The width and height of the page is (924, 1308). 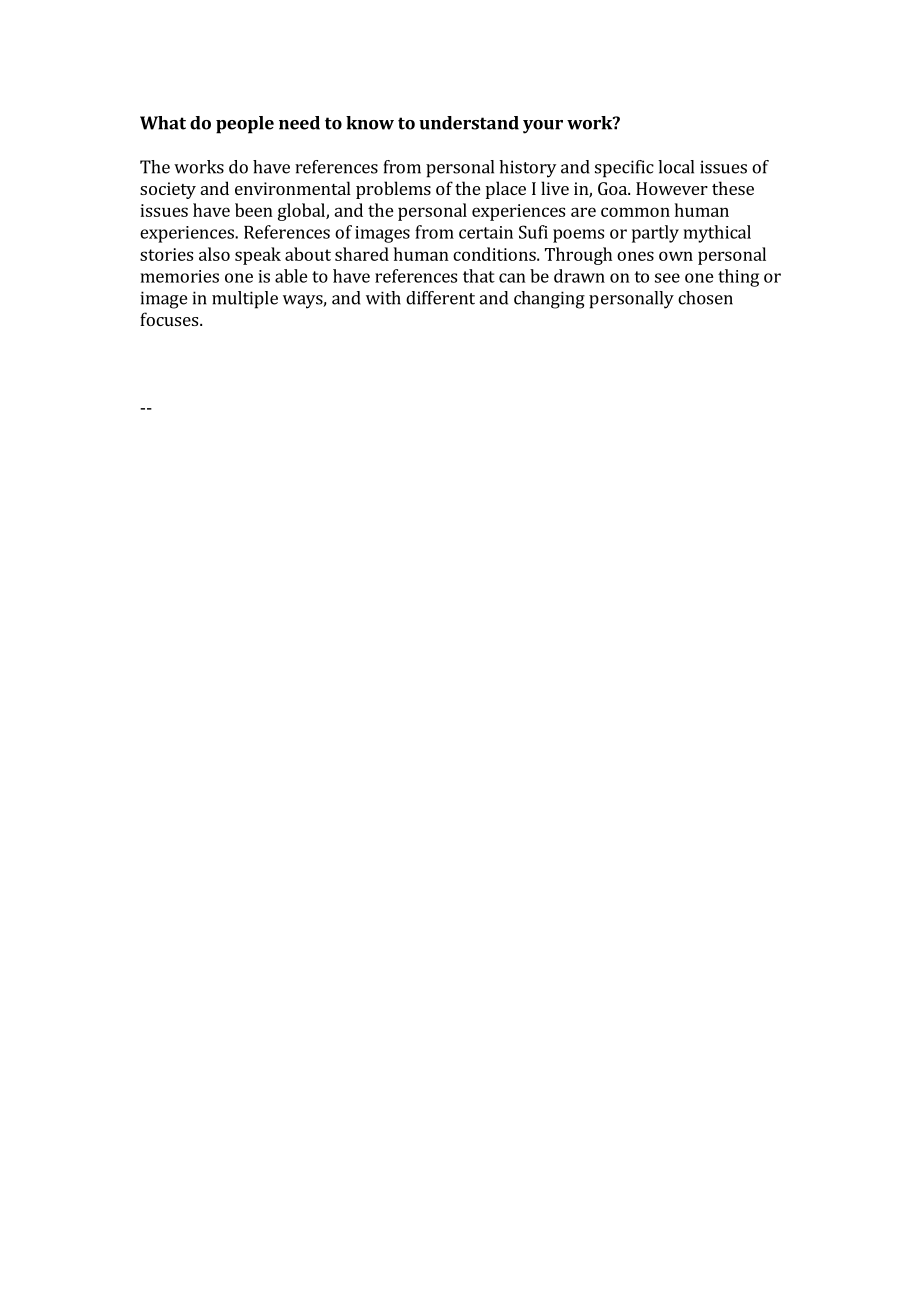 What do you see at coordinates (170, 319) in the page?
I see `focuses` at bounding box center [170, 319].
